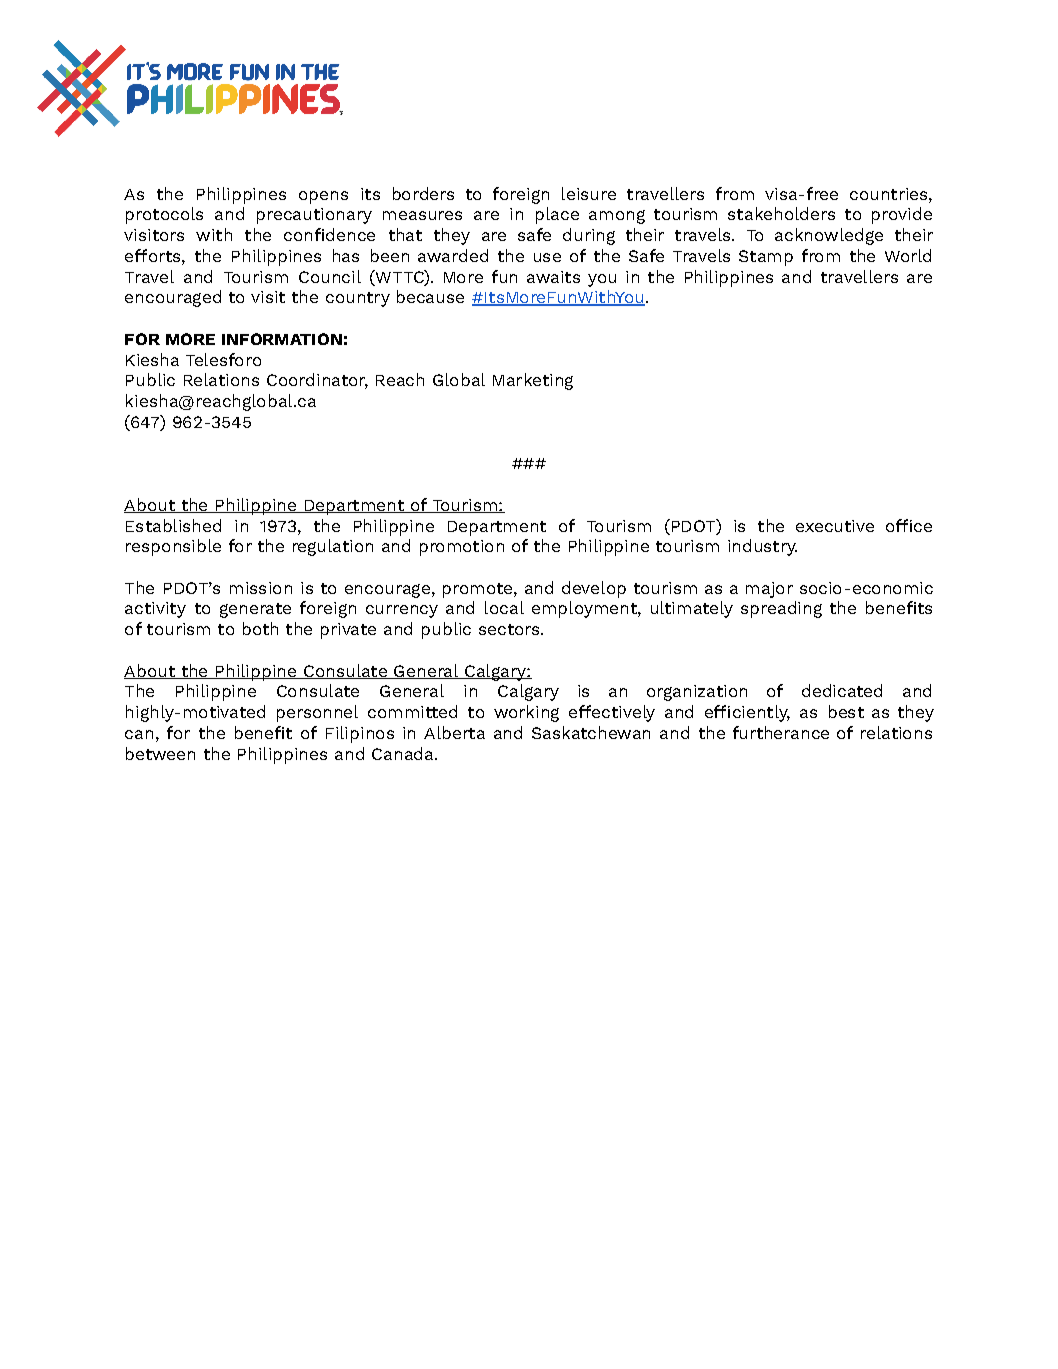 The width and height of the screenshot is (1058, 1369). I want to click on INFORMATION, so click(282, 339).
